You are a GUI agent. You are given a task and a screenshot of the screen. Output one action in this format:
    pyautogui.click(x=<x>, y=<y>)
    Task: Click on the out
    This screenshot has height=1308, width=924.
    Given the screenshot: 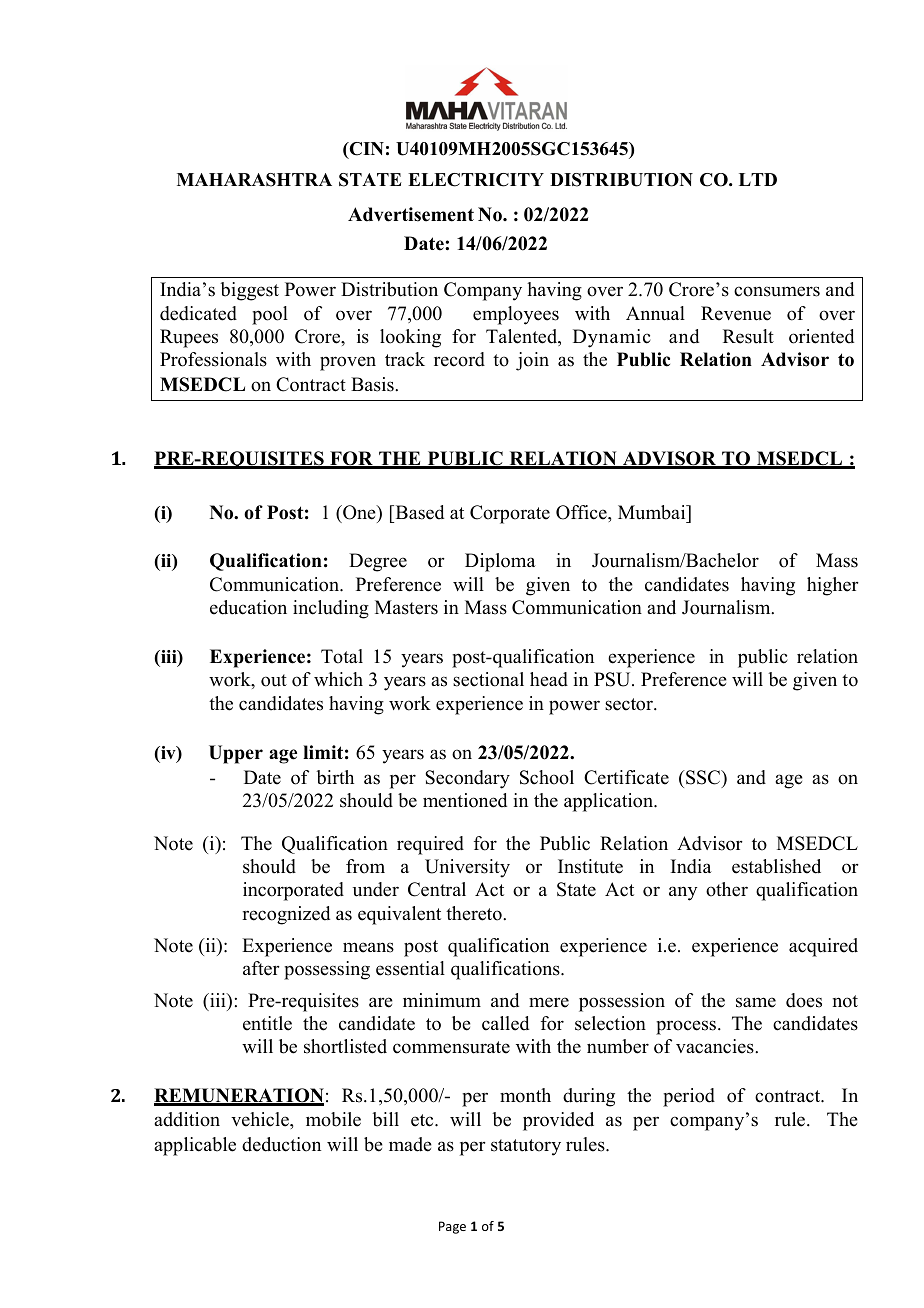 What is the action you would take?
    pyautogui.click(x=274, y=680)
